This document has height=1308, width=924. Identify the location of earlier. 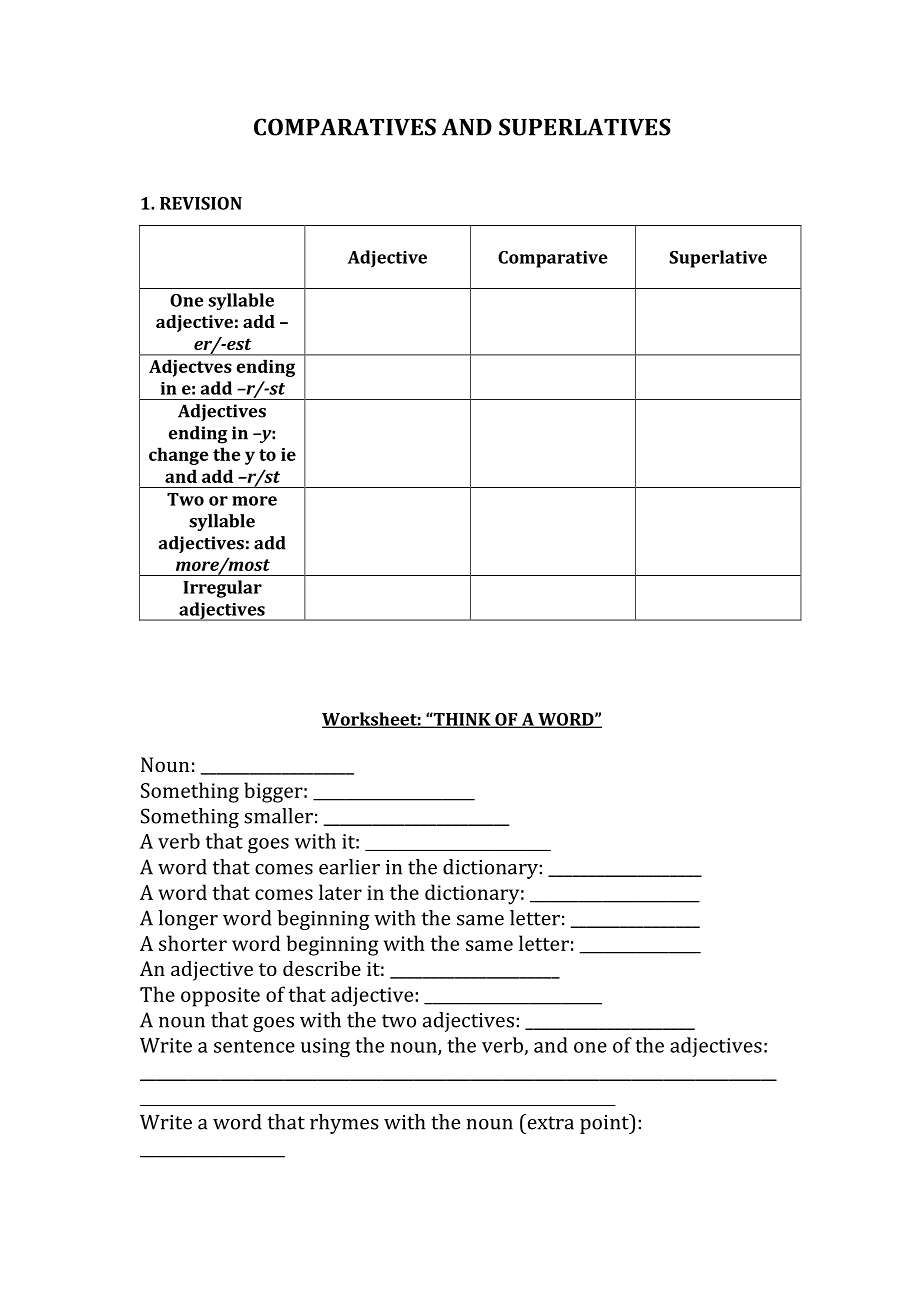
(349, 867).
